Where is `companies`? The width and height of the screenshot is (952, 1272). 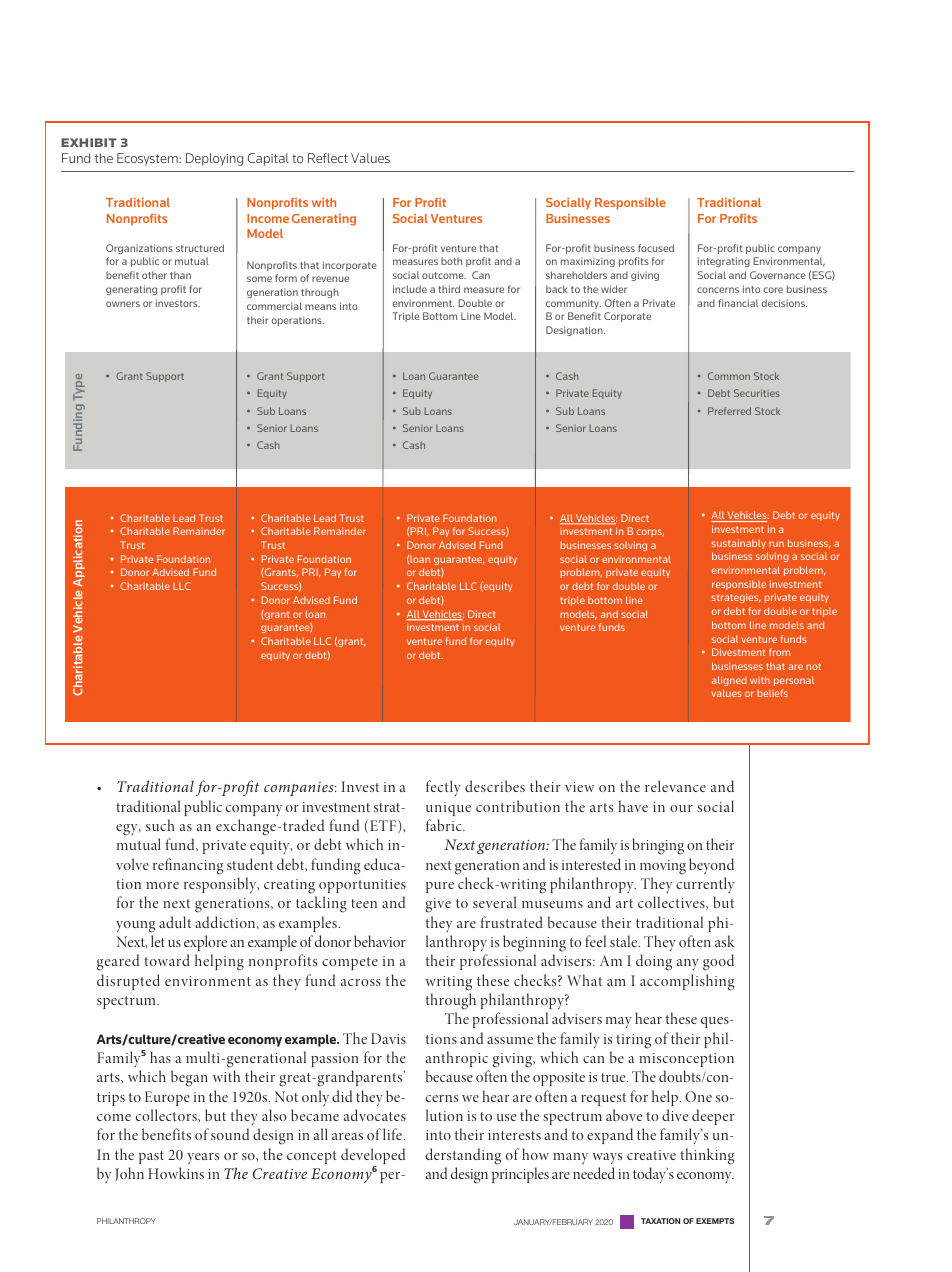 companies is located at coordinates (300, 789).
